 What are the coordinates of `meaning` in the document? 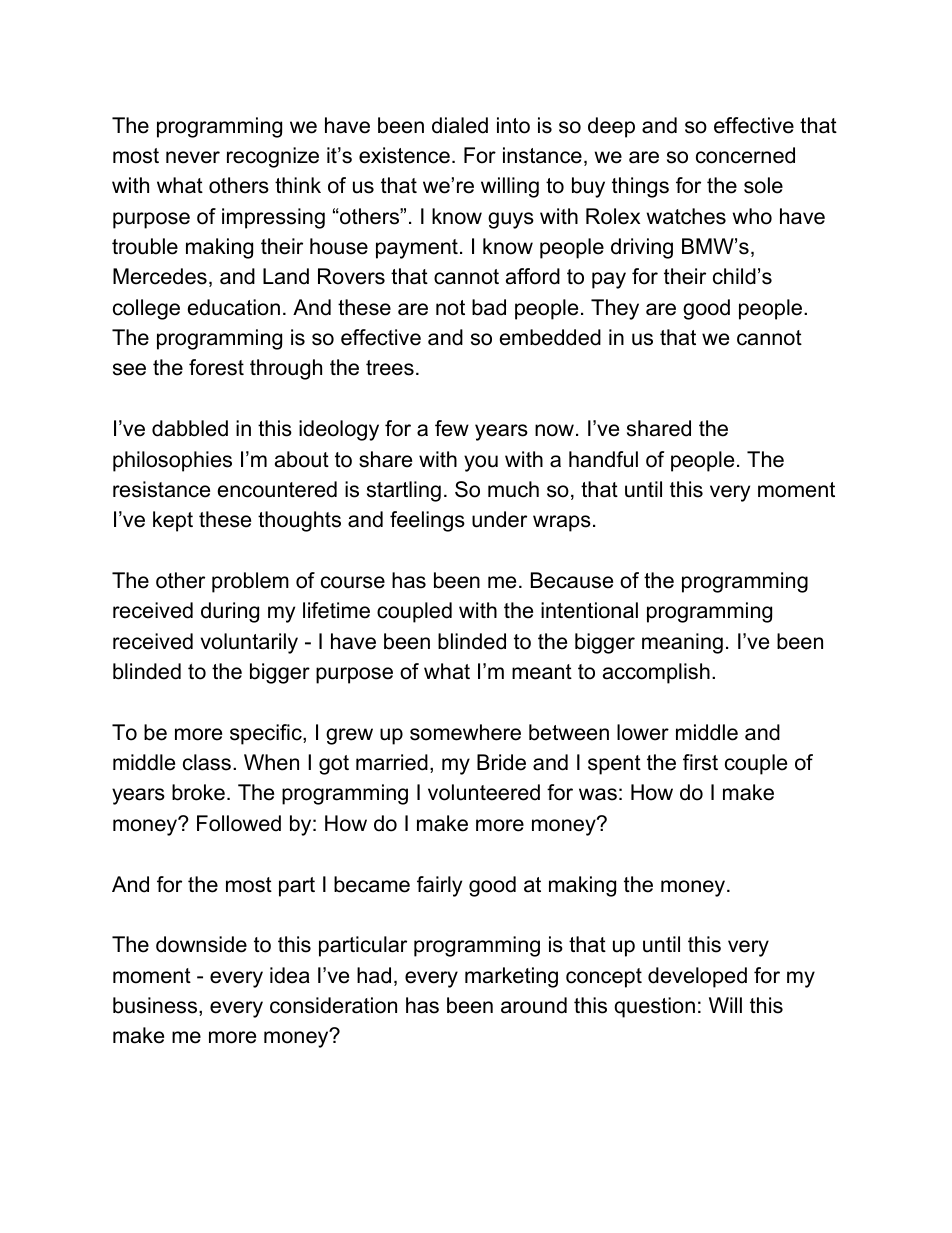 It's located at (682, 643).
